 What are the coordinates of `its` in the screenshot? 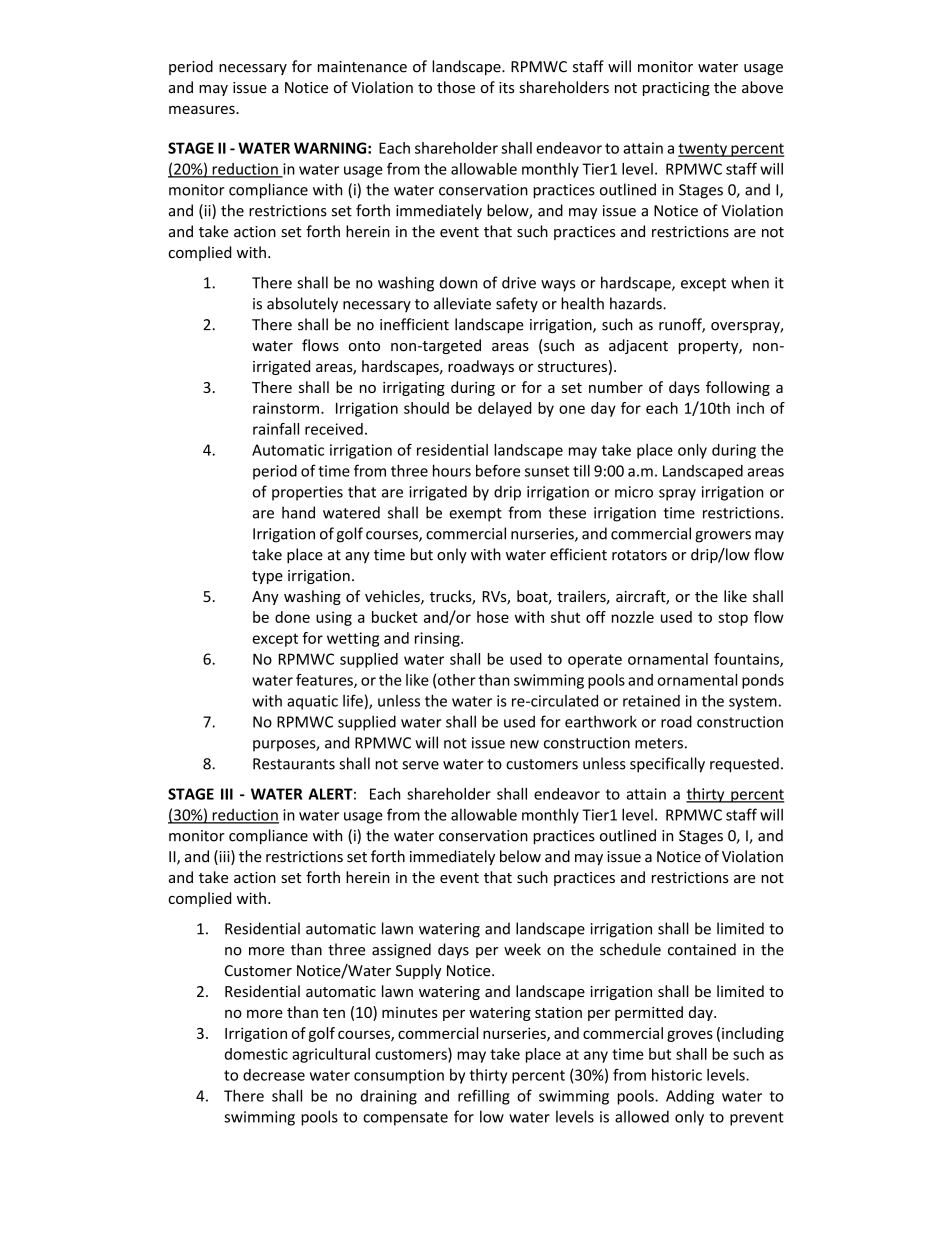 It's located at (506, 87).
